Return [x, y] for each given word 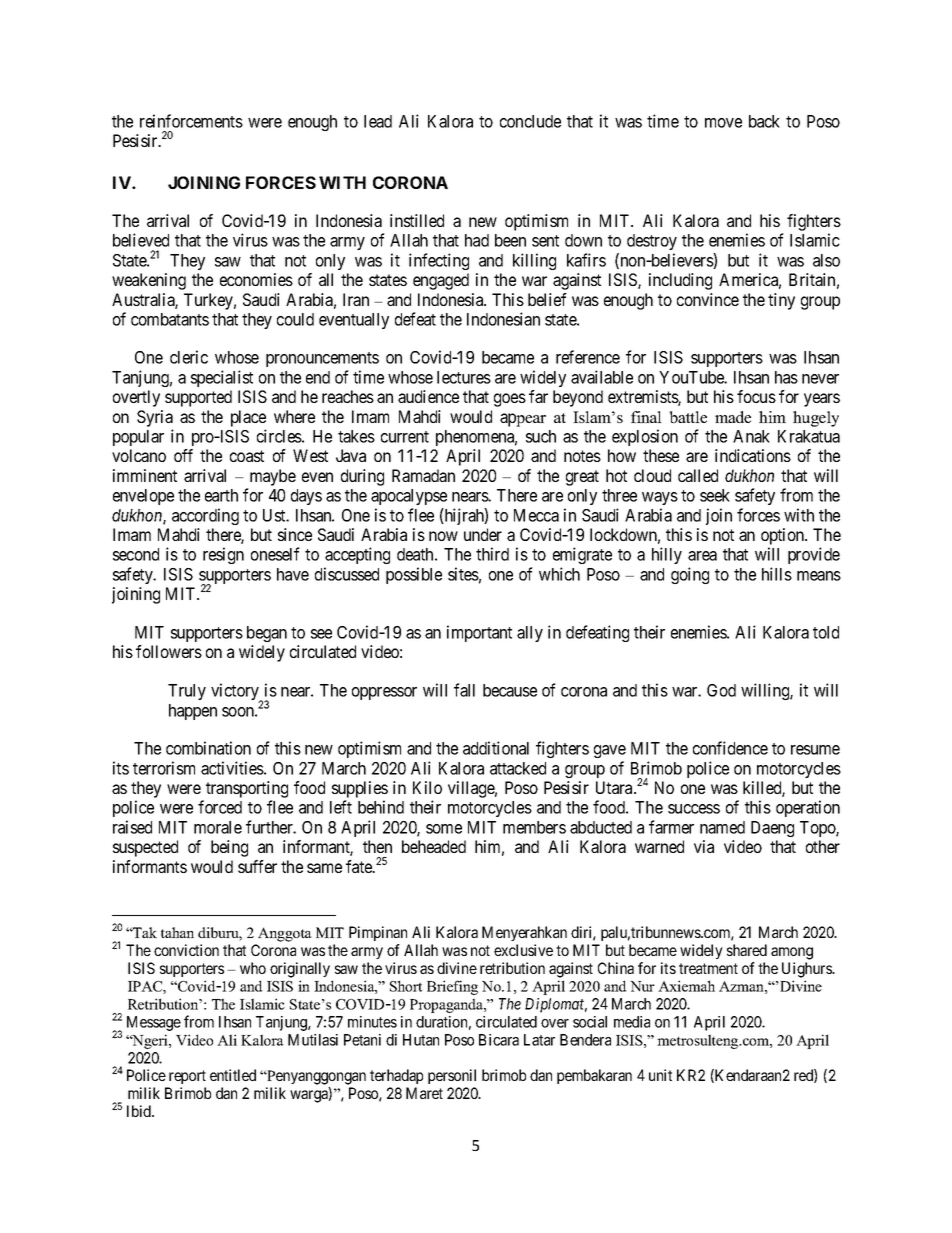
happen [193, 712]
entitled [233, 1075]
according [205, 516]
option [784, 536]
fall [464, 690]
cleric [189, 357]
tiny [781, 301]
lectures [464, 377]
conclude [530, 121]
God [721, 690]
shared [747, 950]
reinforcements [191, 121]
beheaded [434, 846]
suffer [257, 866]
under [483, 534]
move [723, 123]
